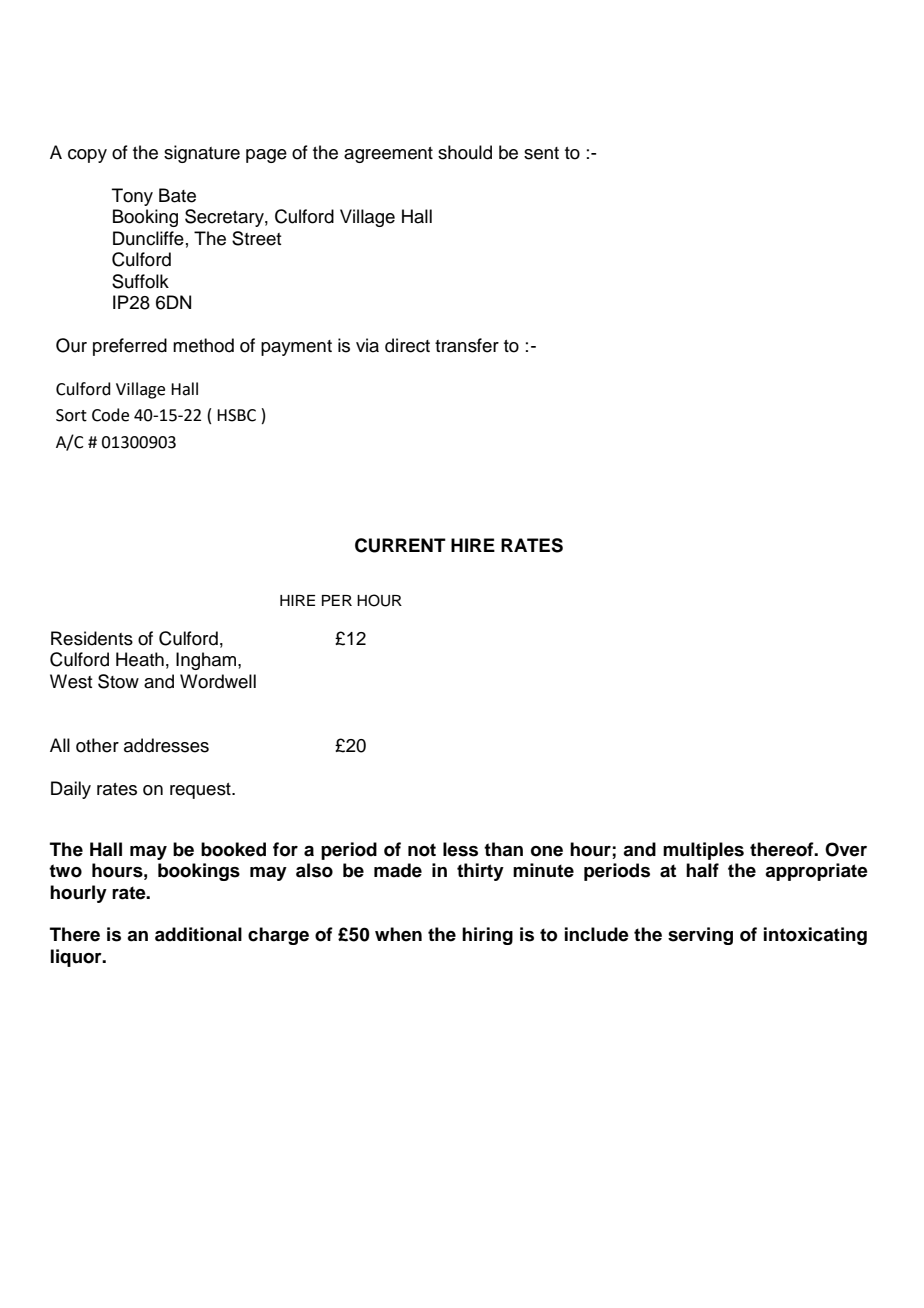 The height and width of the screenshot is (1308, 924). What do you see at coordinates (467, 345) in the screenshot?
I see `transfer` at bounding box center [467, 345].
